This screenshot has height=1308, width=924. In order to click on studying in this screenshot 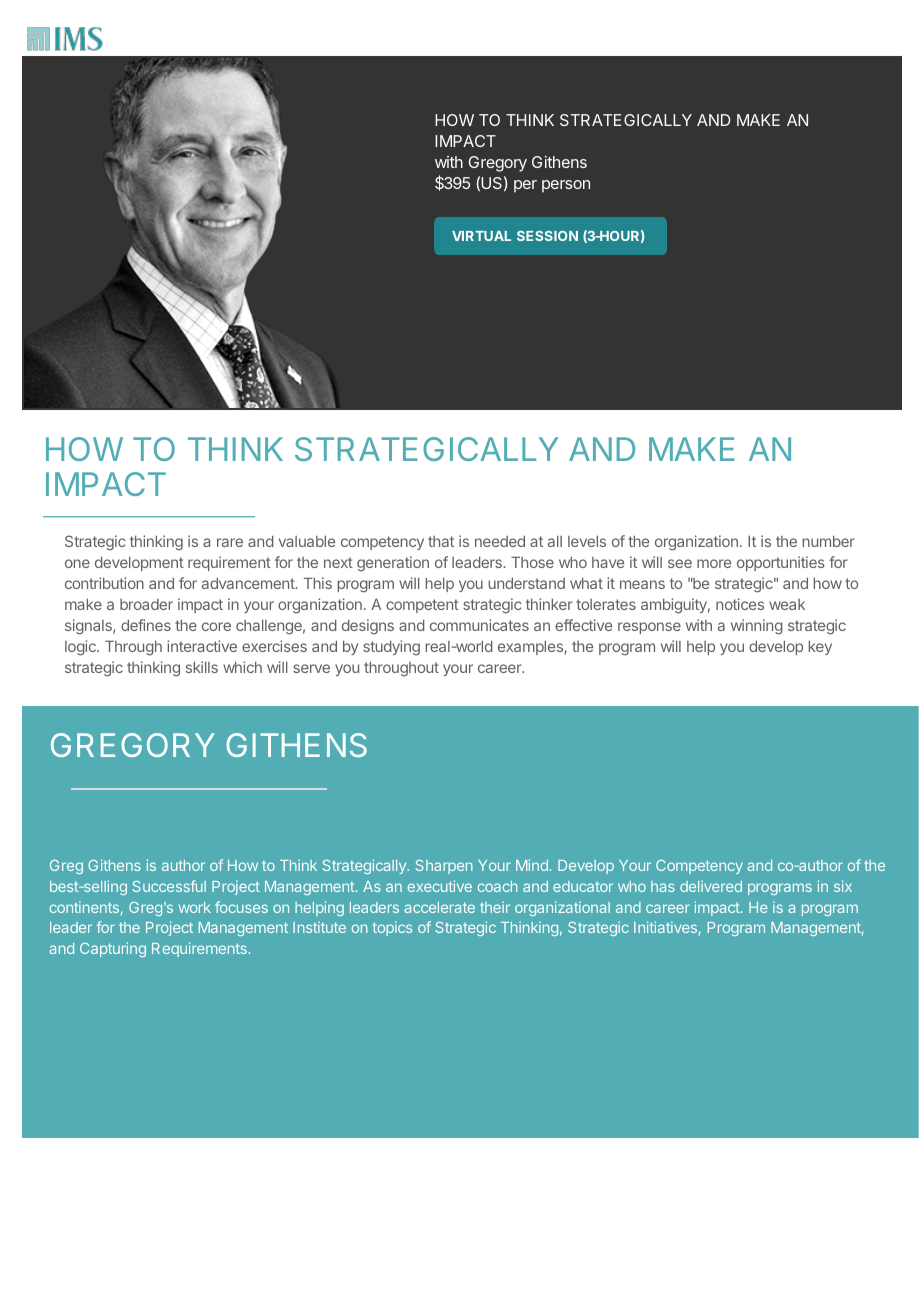, I will do `click(391, 648)`.
